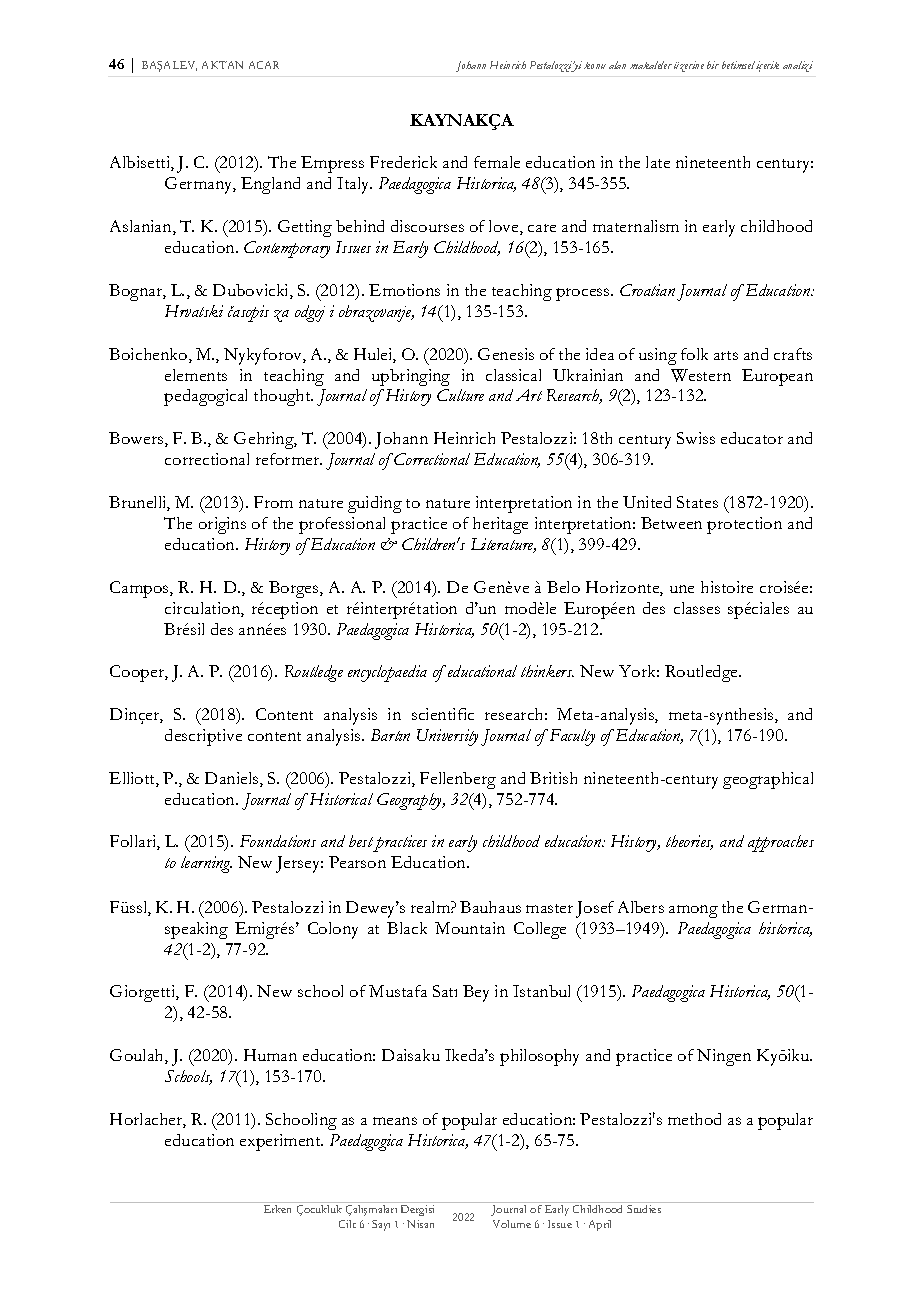 This document has width=924, height=1308. Describe the element at coordinates (497, 162) in the document. I see `female` at that location.
